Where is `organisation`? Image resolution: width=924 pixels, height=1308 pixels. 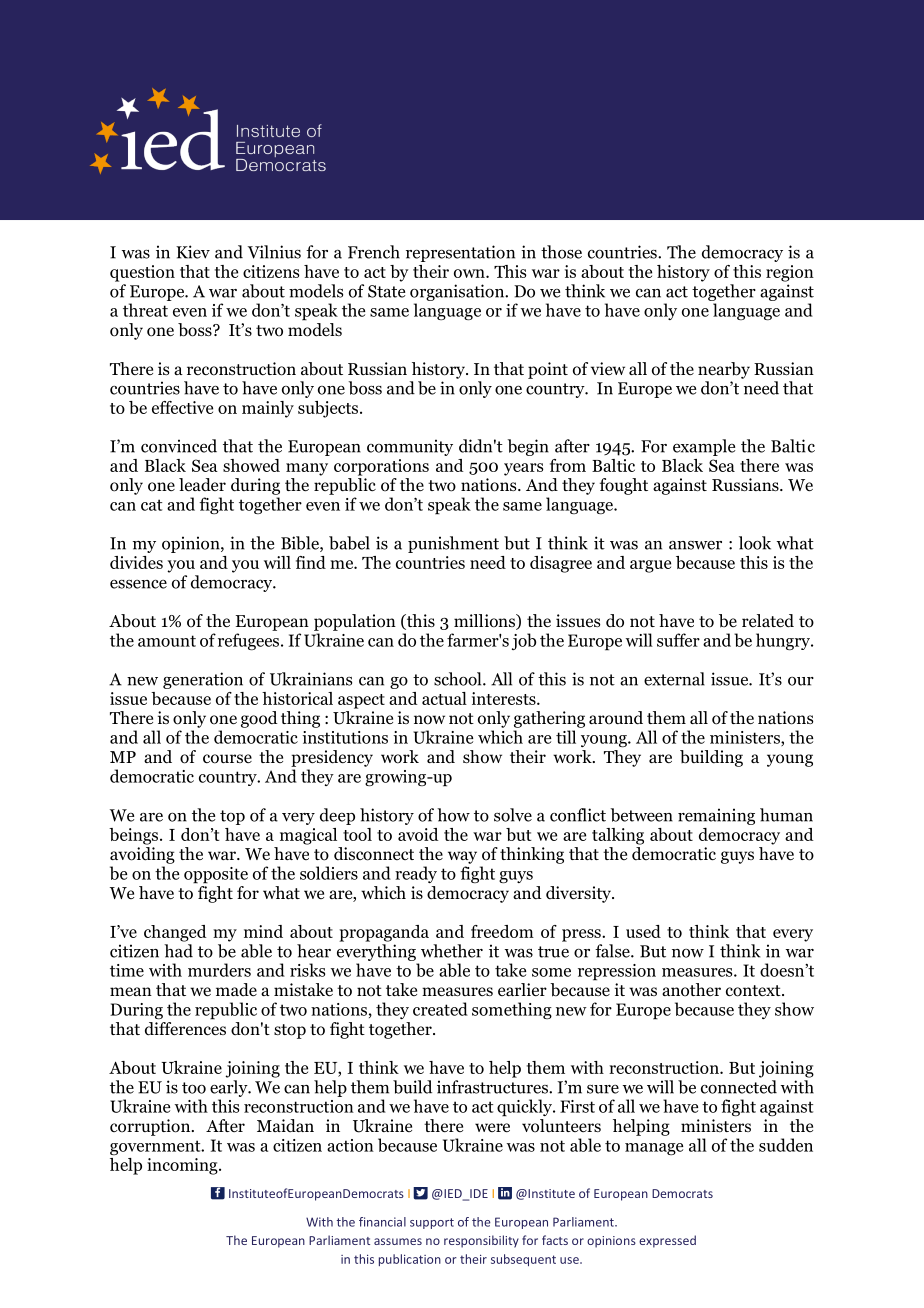 organisation is located at coordinates (458, 292).
